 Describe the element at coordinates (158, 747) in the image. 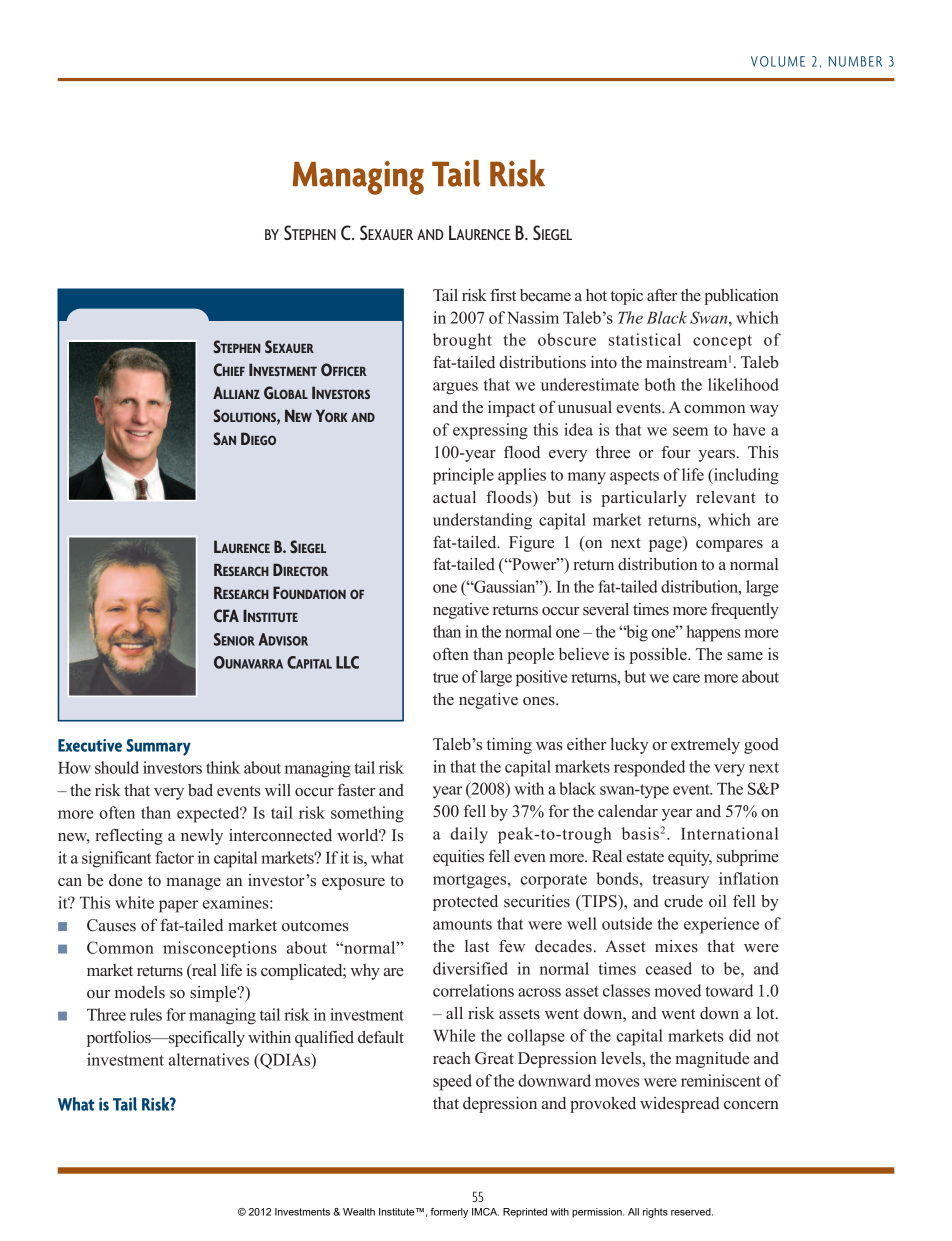

I see `Summary` at that location.
